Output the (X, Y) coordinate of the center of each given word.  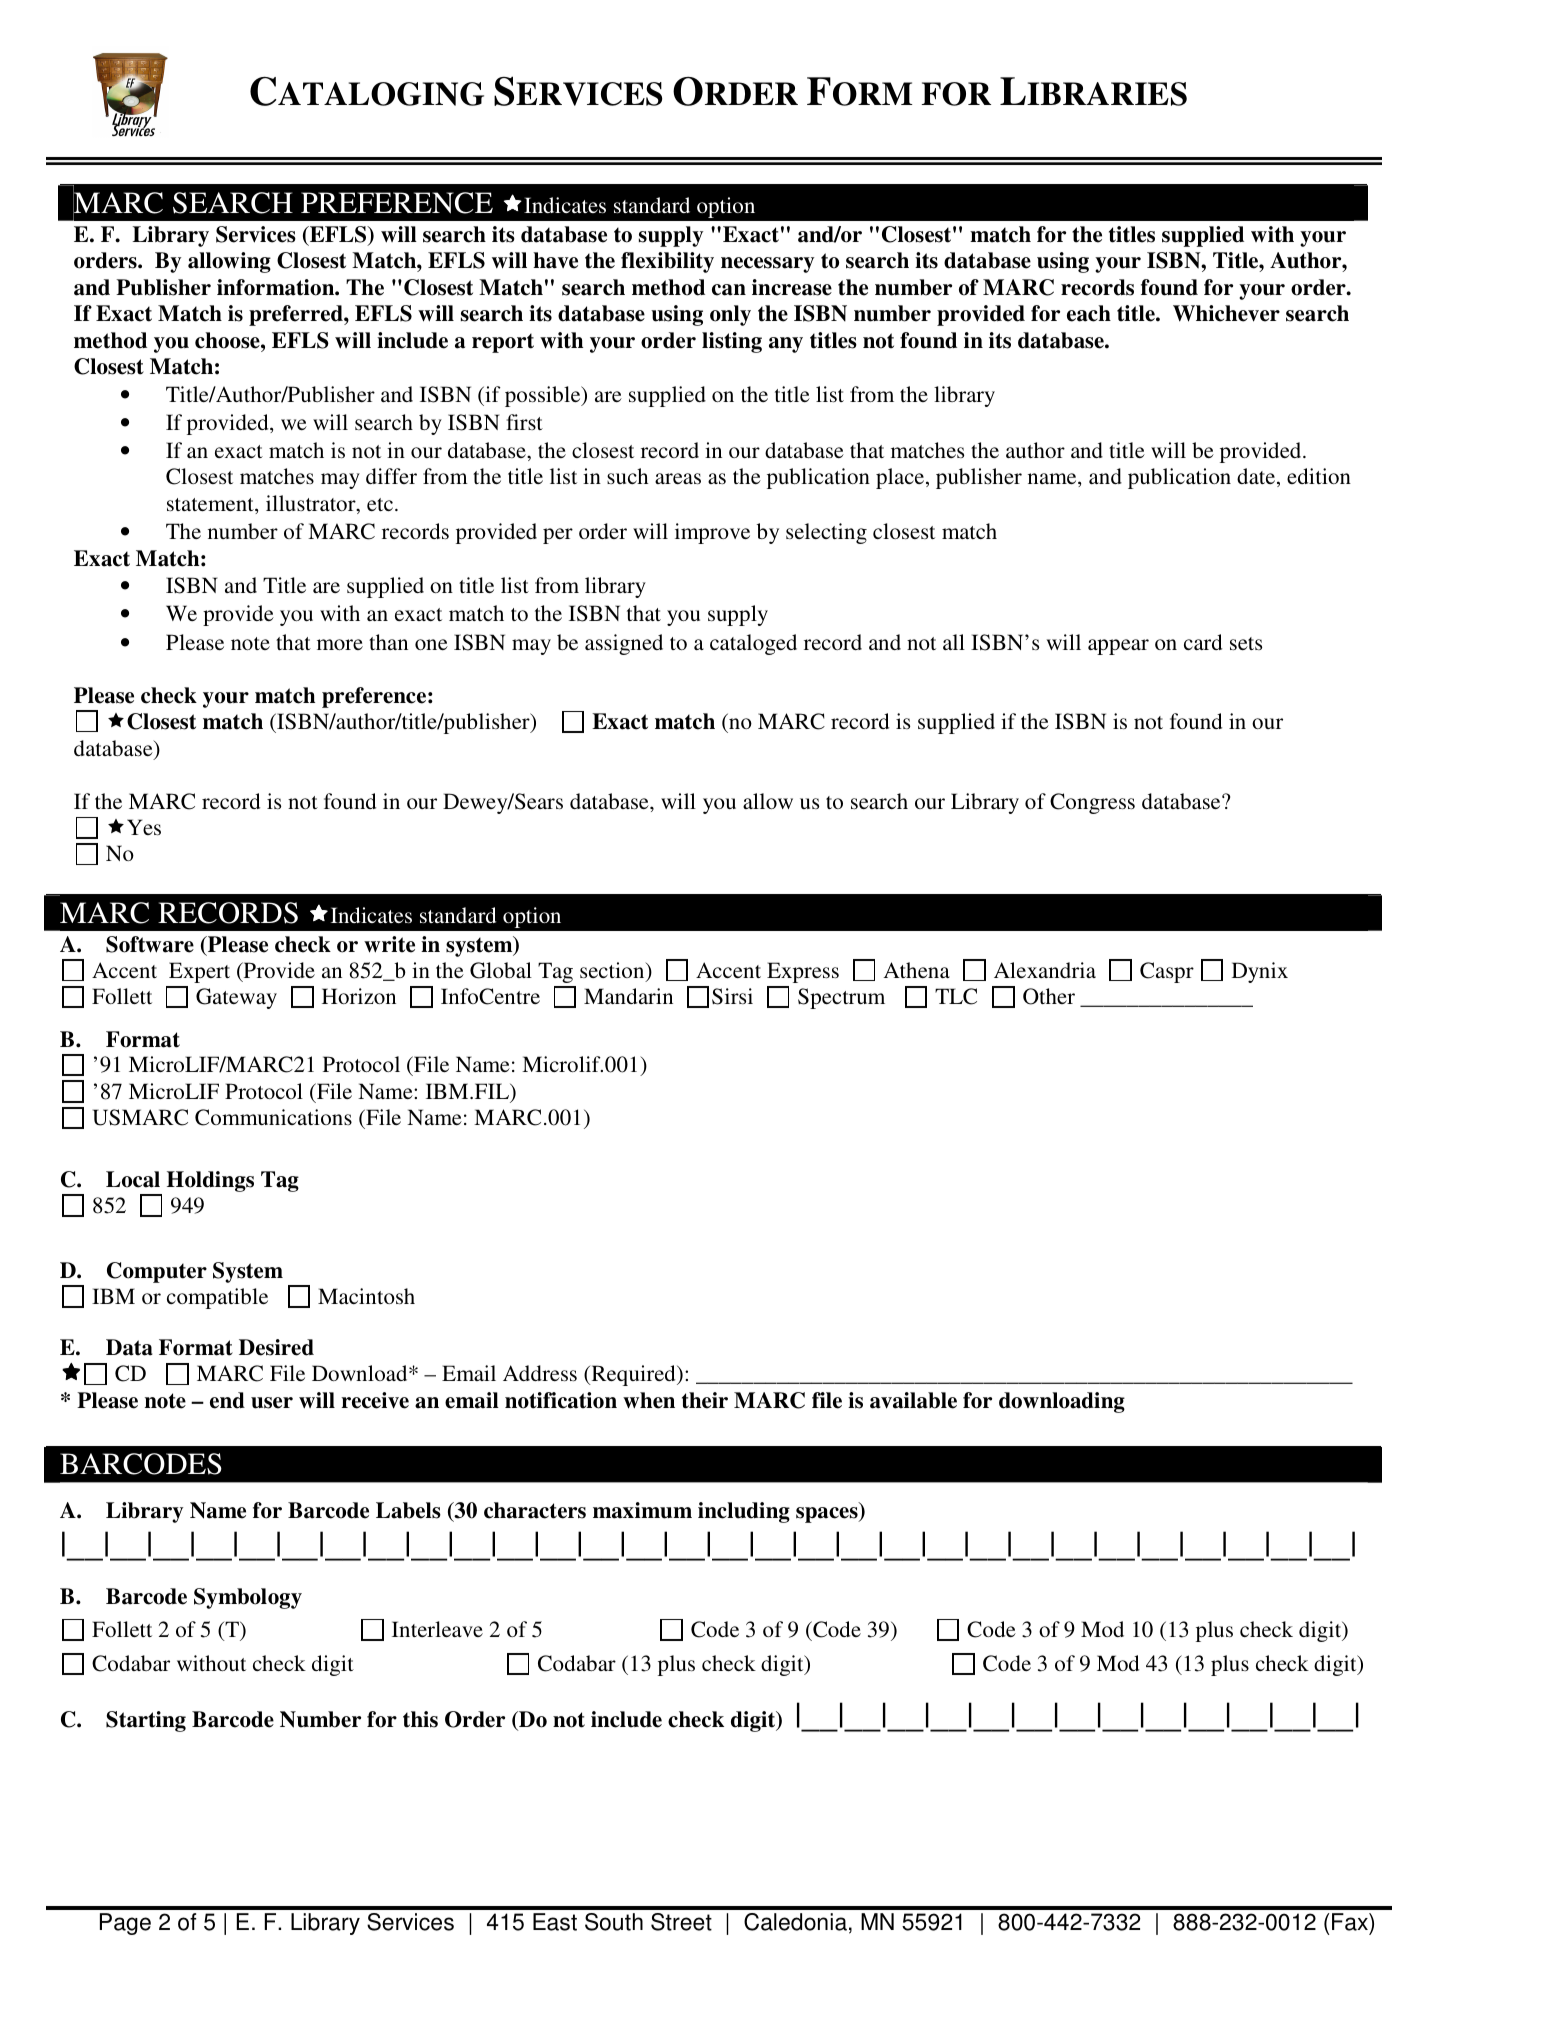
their (705, 1400)
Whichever (1226, 313)
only (730, 315)
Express (803, 972)
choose (228, 340)
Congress (1092, 803)
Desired (276, 1347)
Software (150, 944)
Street (681, 1922)
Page (125, 1924)
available (913, 1400)
